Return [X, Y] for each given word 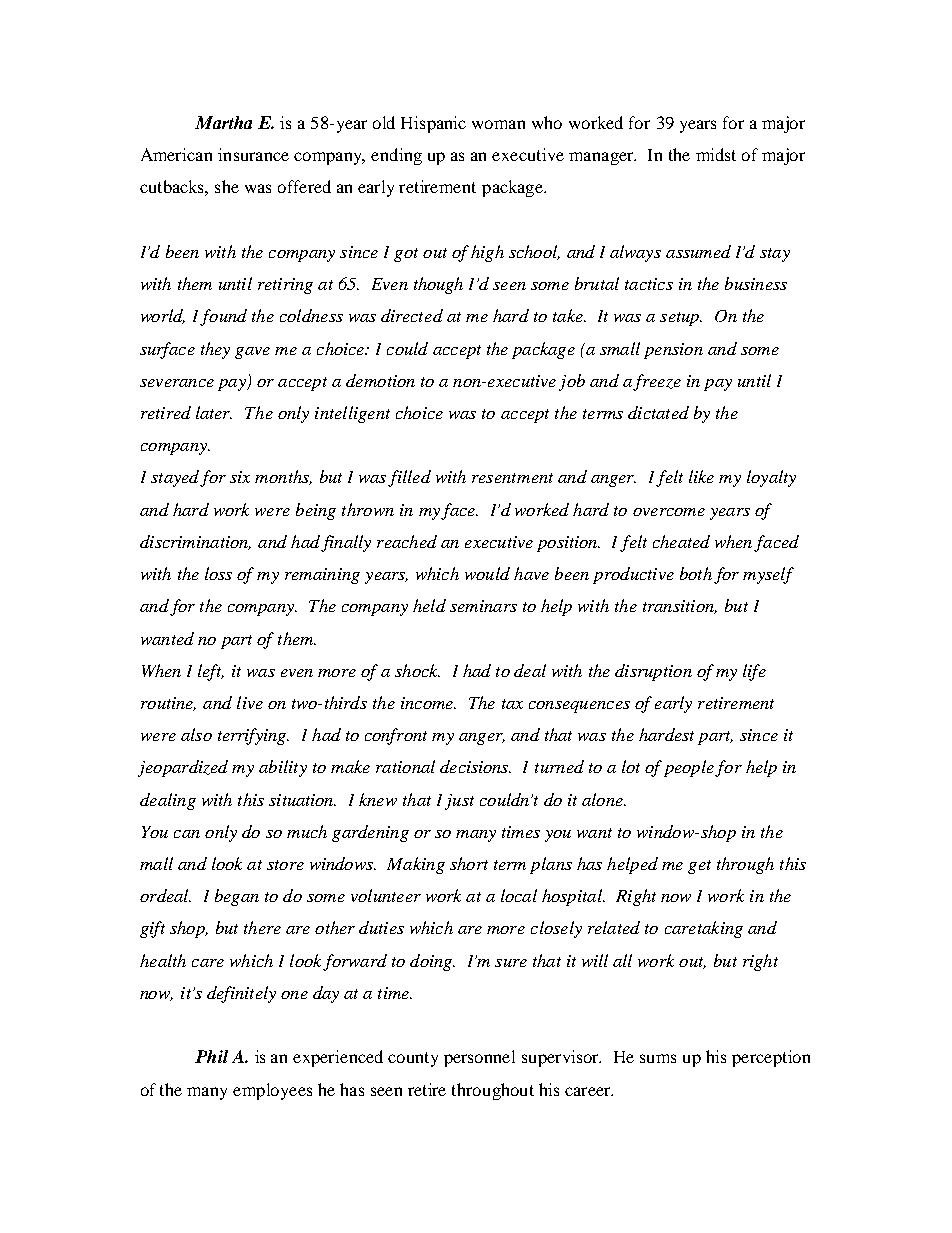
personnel [479, 1058]
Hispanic [433, 124]
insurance [253, 154]
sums [658, 1058]
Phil [211, 1056]
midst [716, 154]
